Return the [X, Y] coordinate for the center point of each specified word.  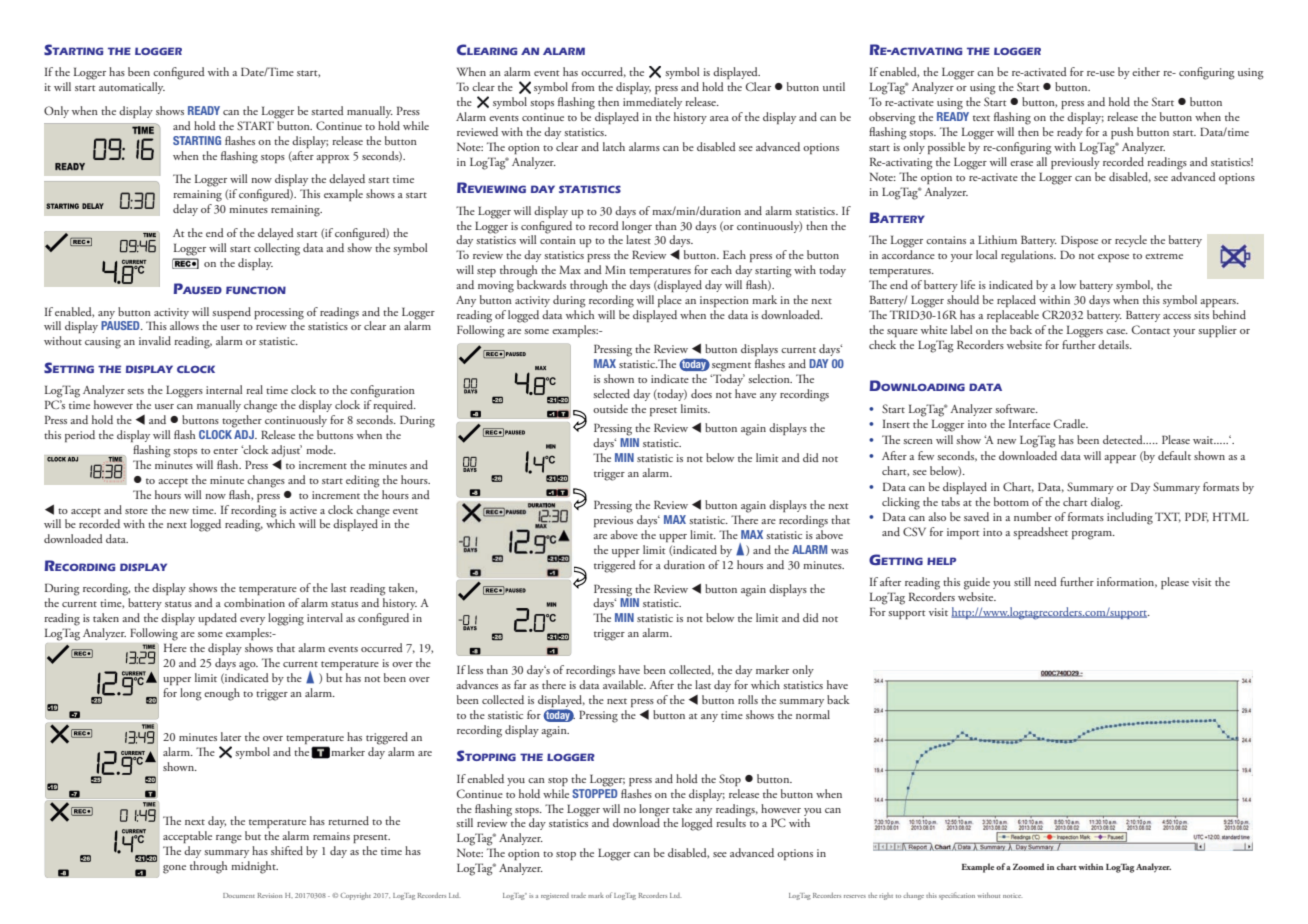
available [624, 684]
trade [578, 895]
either [1146, 71]
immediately [652, 103]
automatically [132, 88]
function [256, 290]
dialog [1107, 503]
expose [1113, 258]
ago [248, 666]
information [1127, 582]
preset [663, 411]
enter [225, 451]
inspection [724, 301]
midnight [254, 867]
